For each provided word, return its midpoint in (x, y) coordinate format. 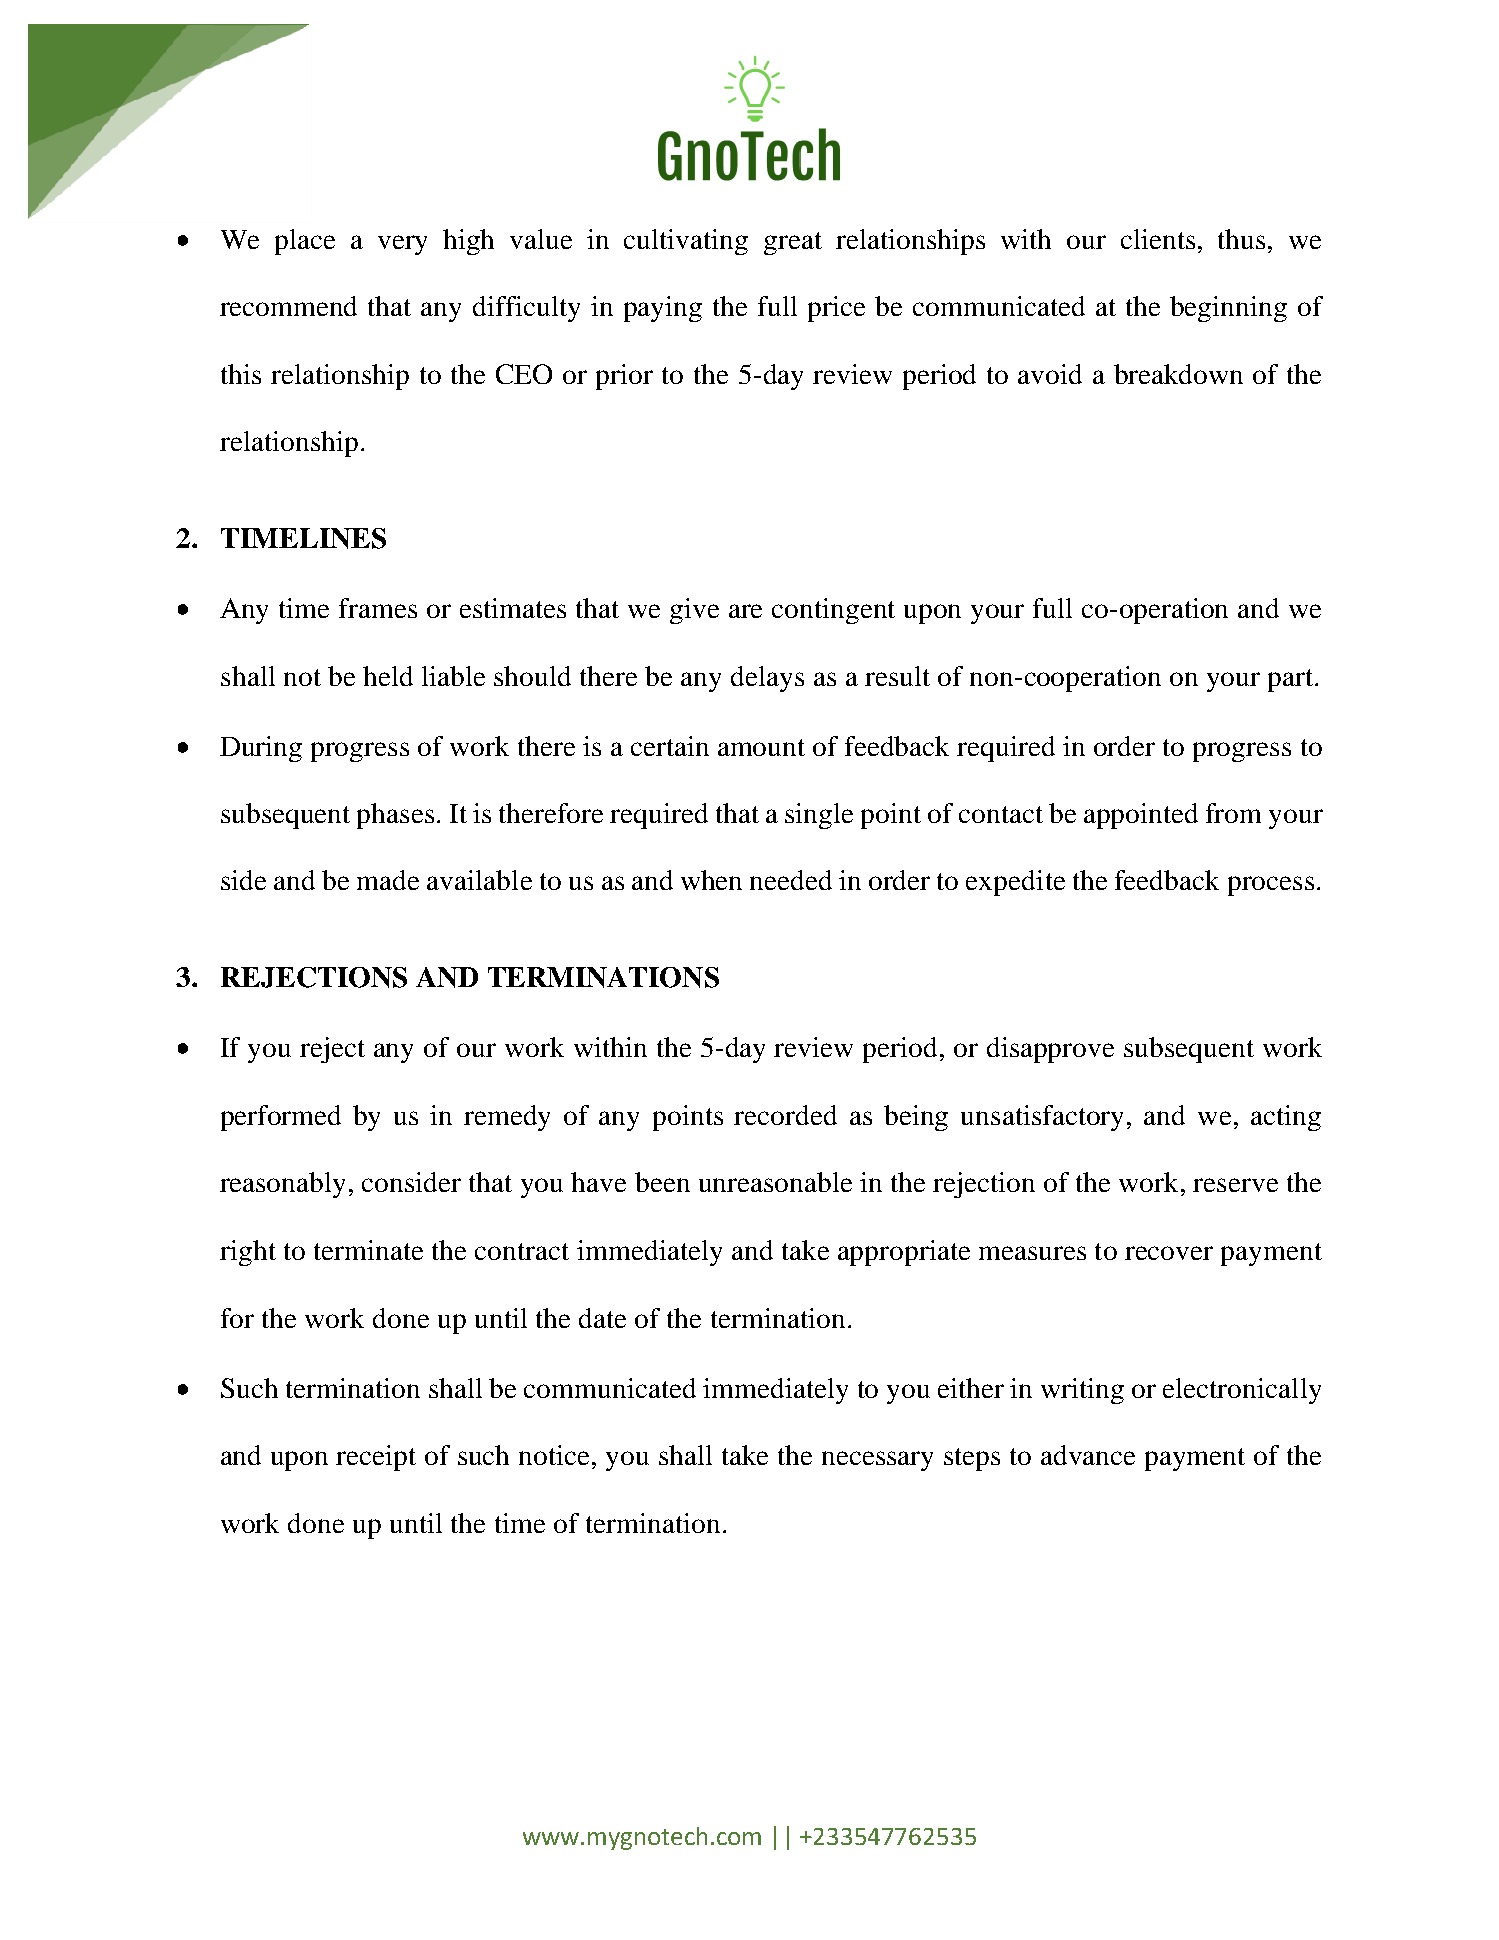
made (388, 880)
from (1233, 813)
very (402, 245)
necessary (877, 1461)
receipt (376, 1458)
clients (1158, 239)
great (793, 243)
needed (791, 880)
